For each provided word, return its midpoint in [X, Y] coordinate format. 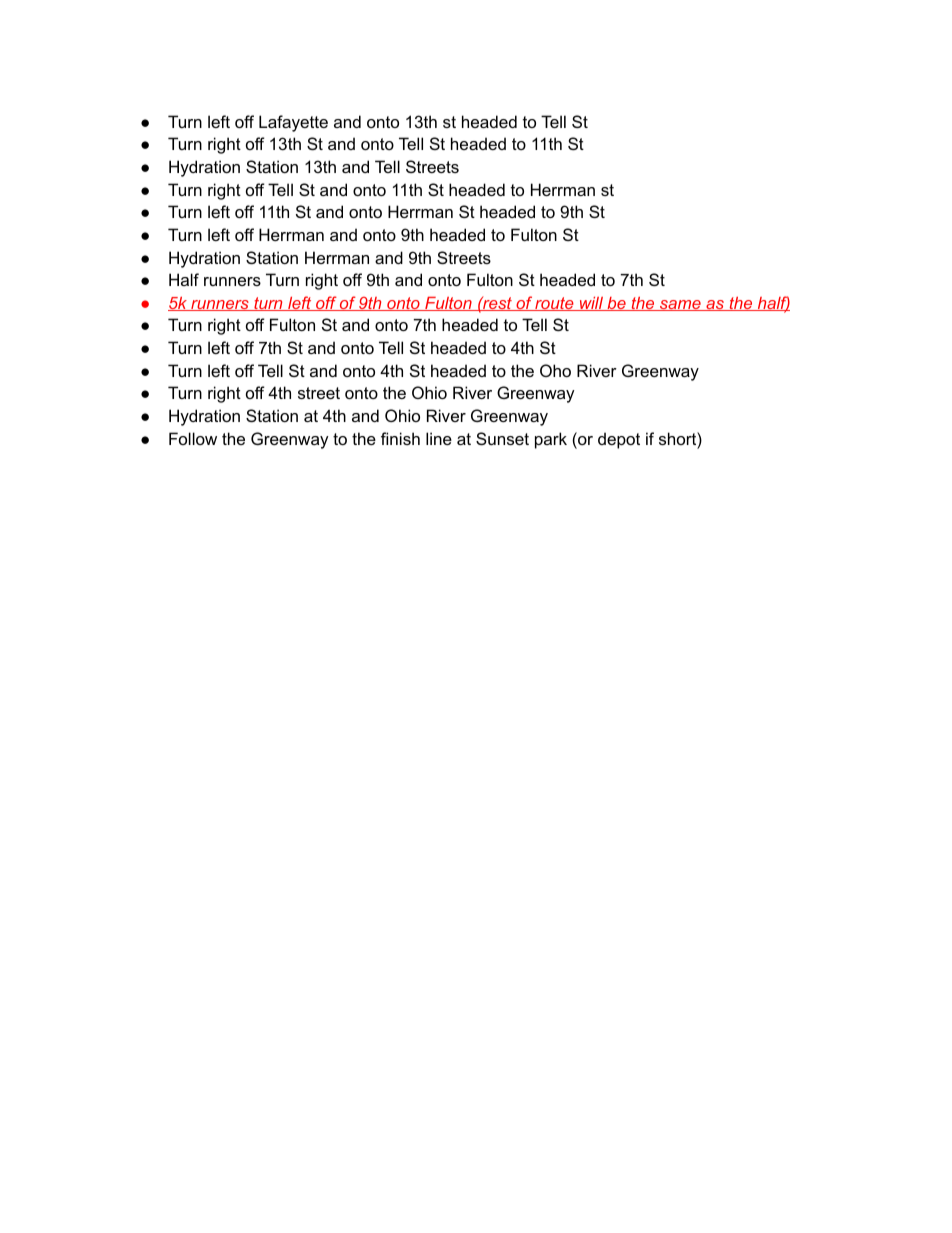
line [439, 438]
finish [400, 438]
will [591, 304]
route [554, 304]
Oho [555, 370]
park [551, 440]
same [680, 305]
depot [619, 440]
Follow [193, 438]
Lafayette [293, 123]
